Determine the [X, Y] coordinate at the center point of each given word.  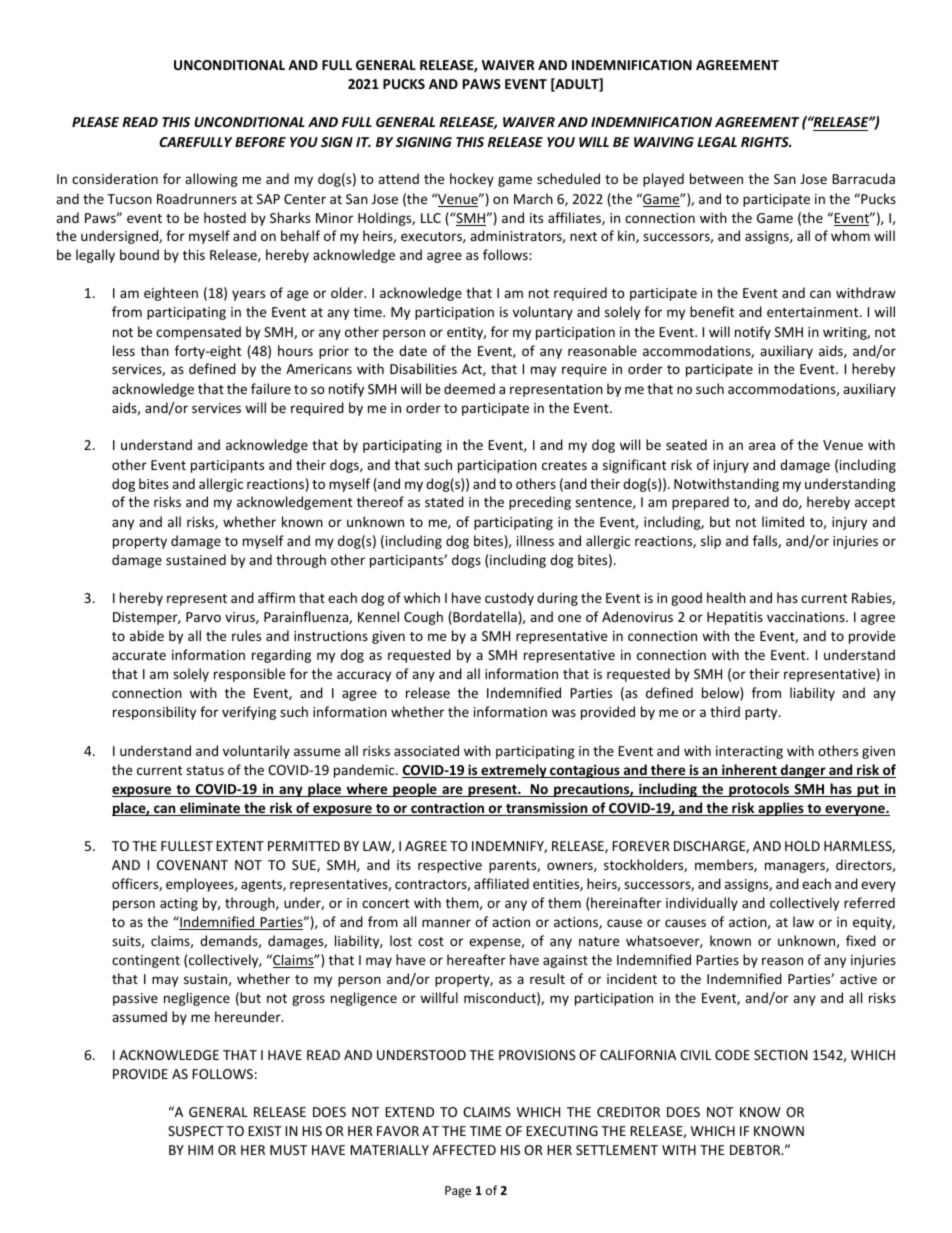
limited [783, 521]
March [533, 198]
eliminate [210, 809]
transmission [547, 809]
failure [271, 388]
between [716, 178]
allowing [211, 180]
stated [444, 501]
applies [781, 809]
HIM [200, 1150]
